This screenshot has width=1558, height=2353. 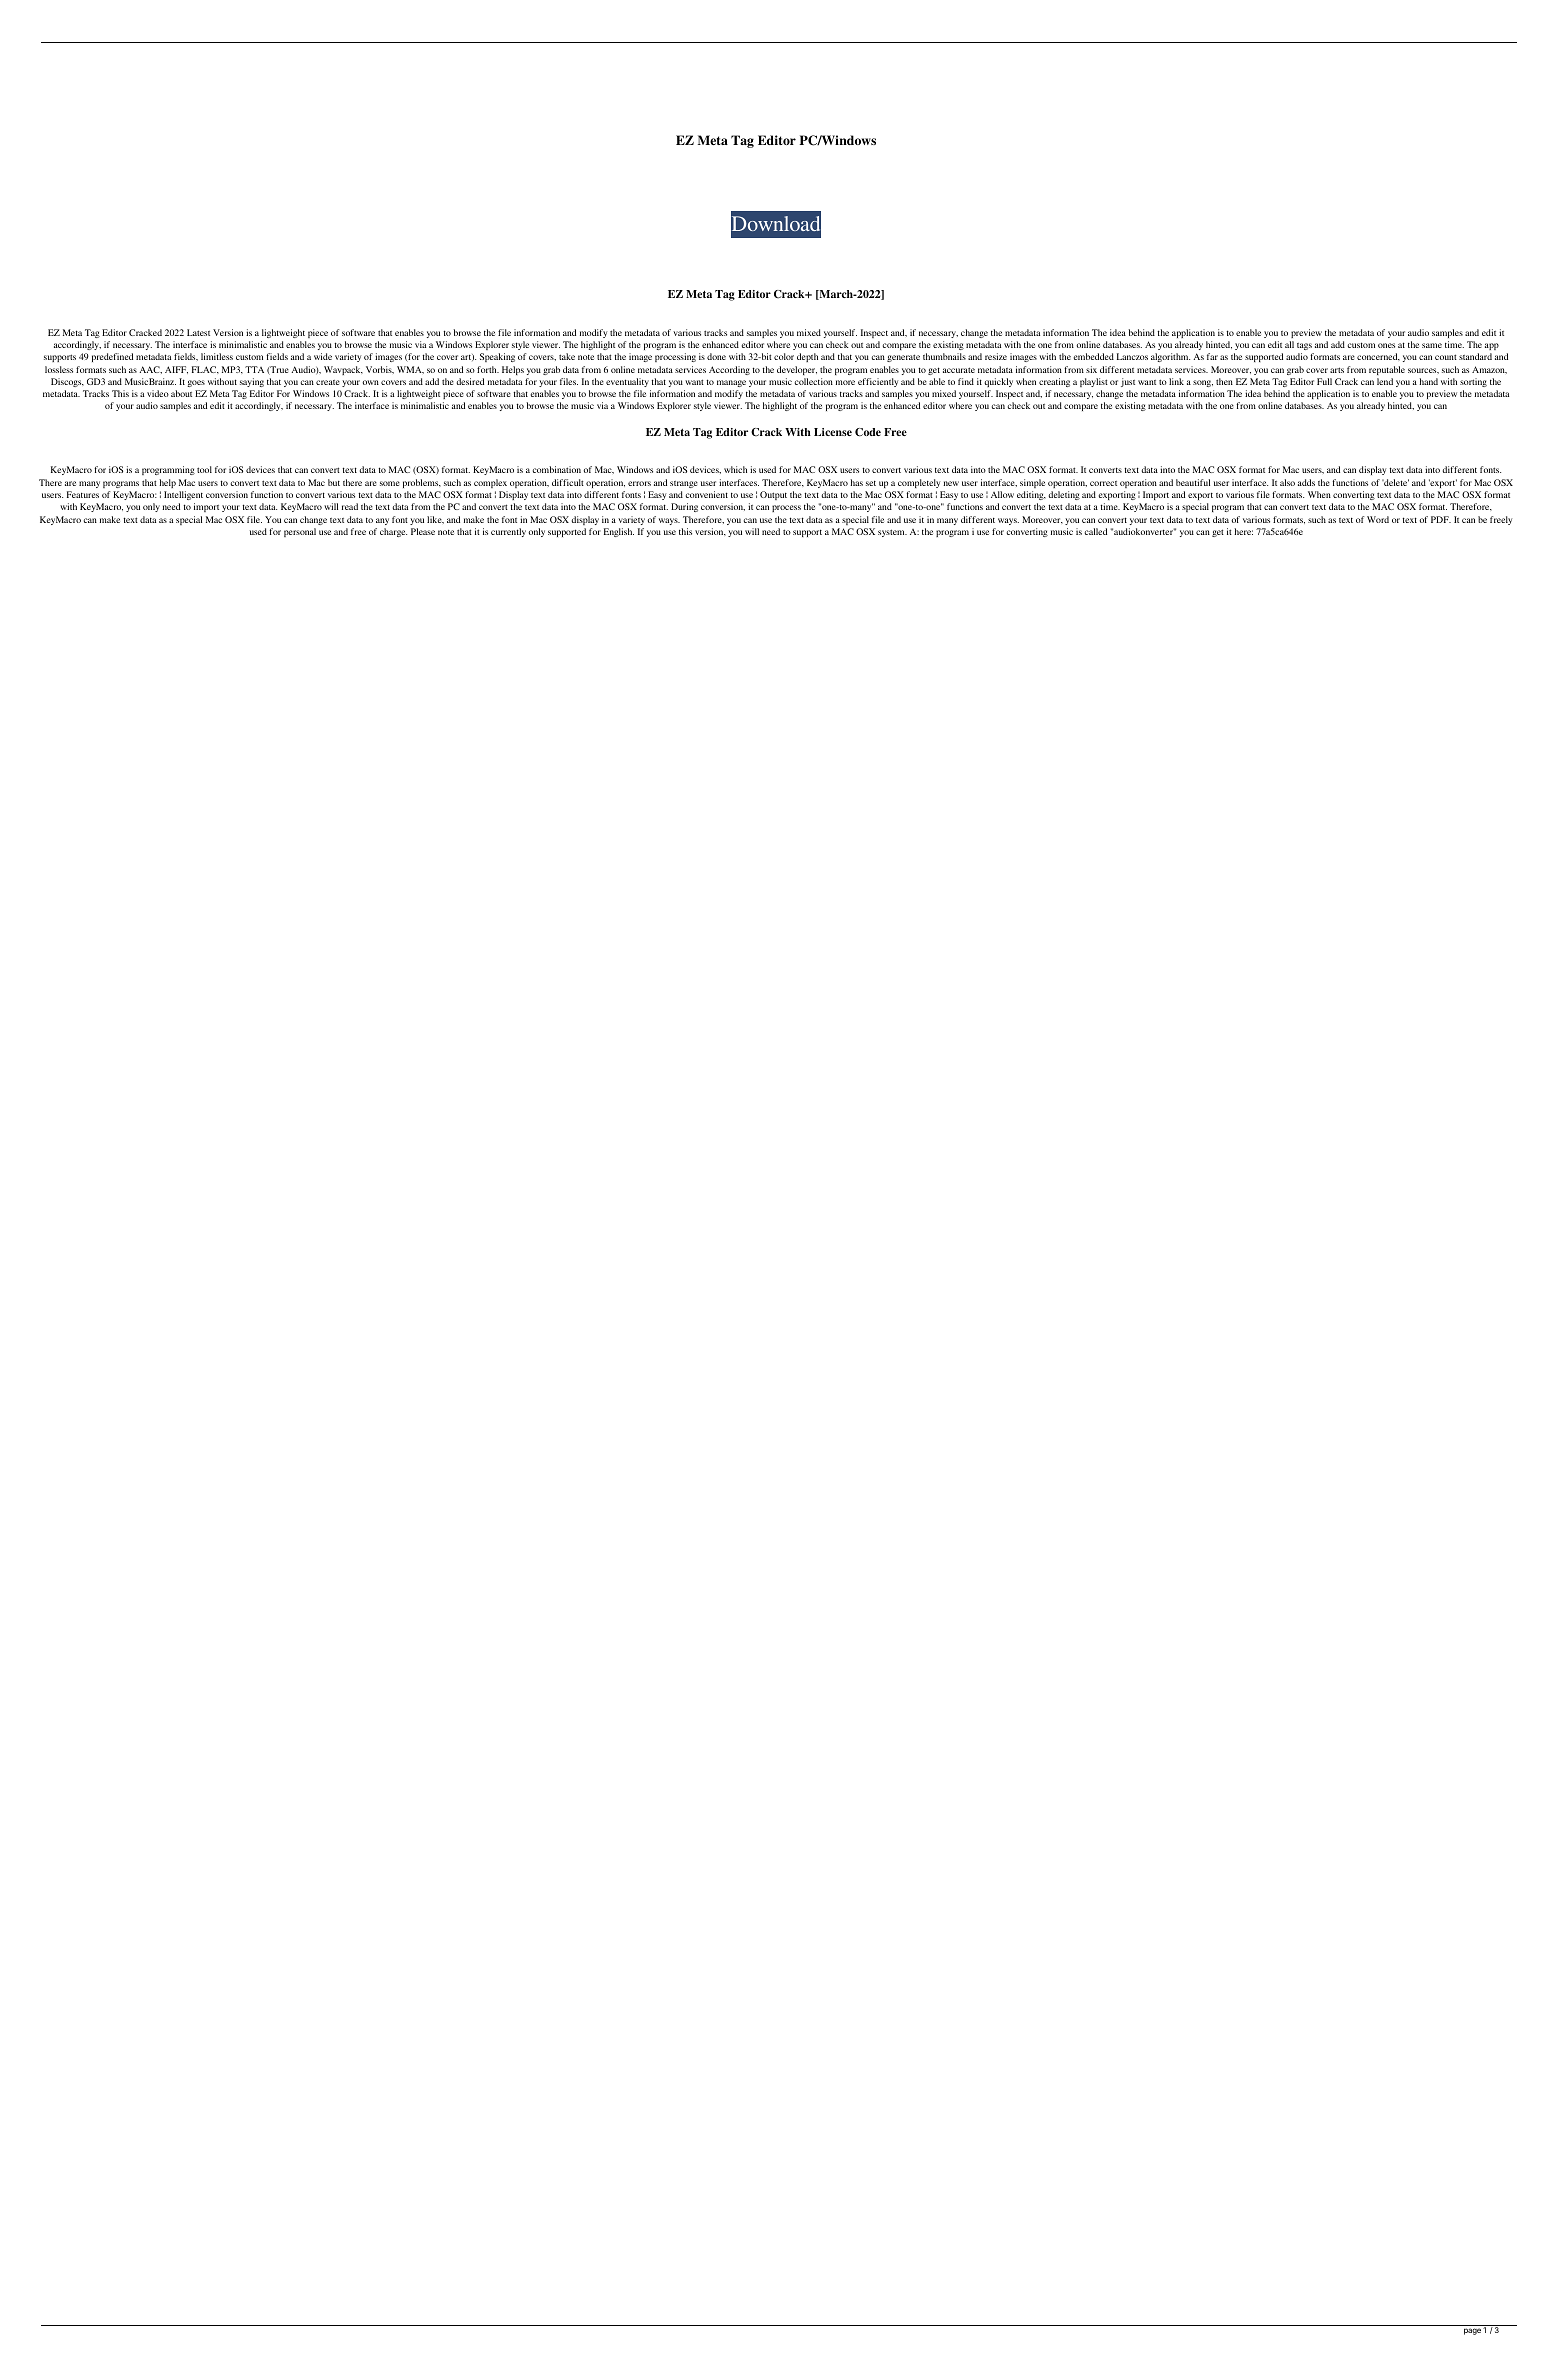 I want to click on system, so click(x=892, y=533).
